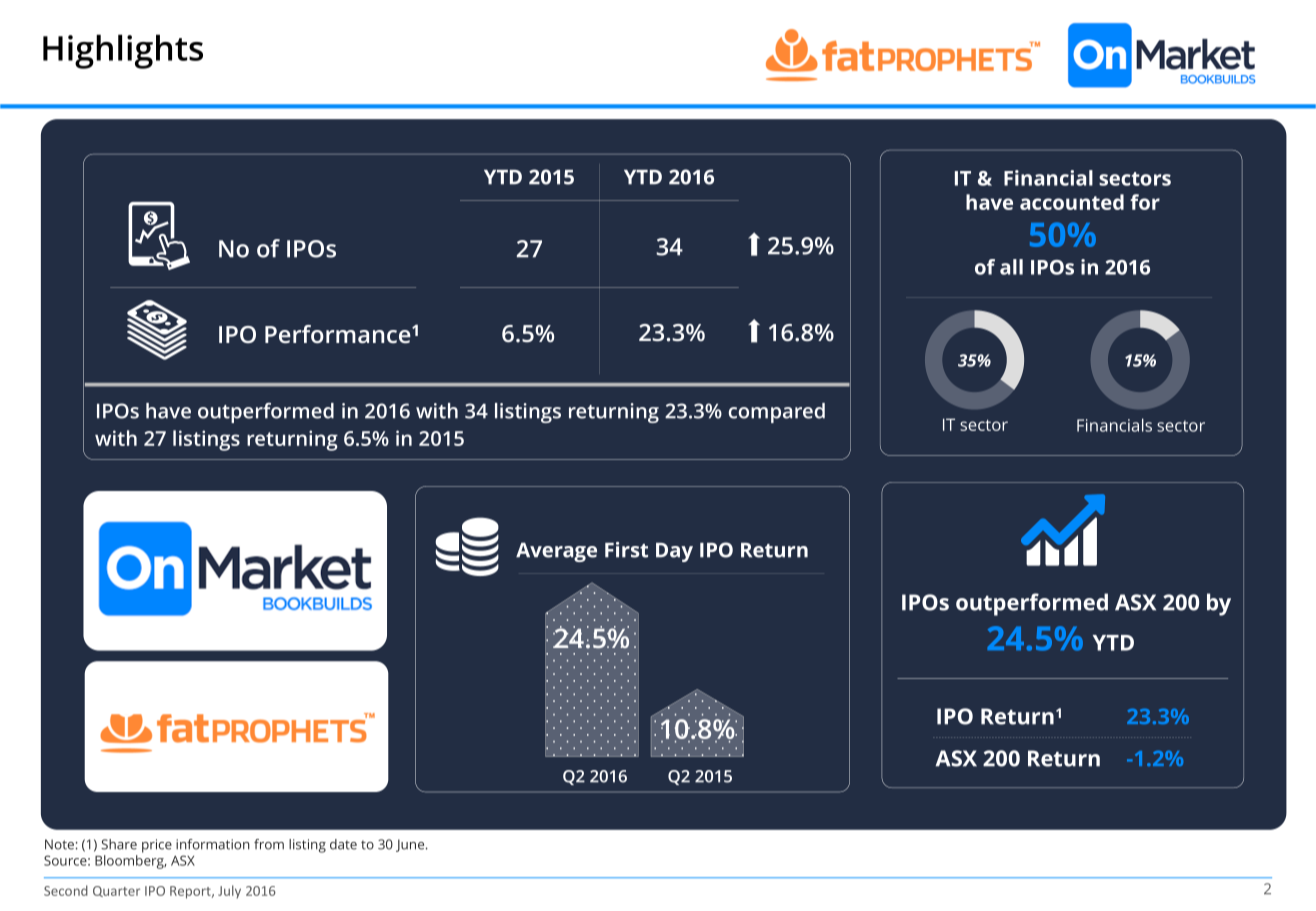  What do you see at coordinates (556, 552) in the document?
I see `Average` at bounding box center [556, 552].
